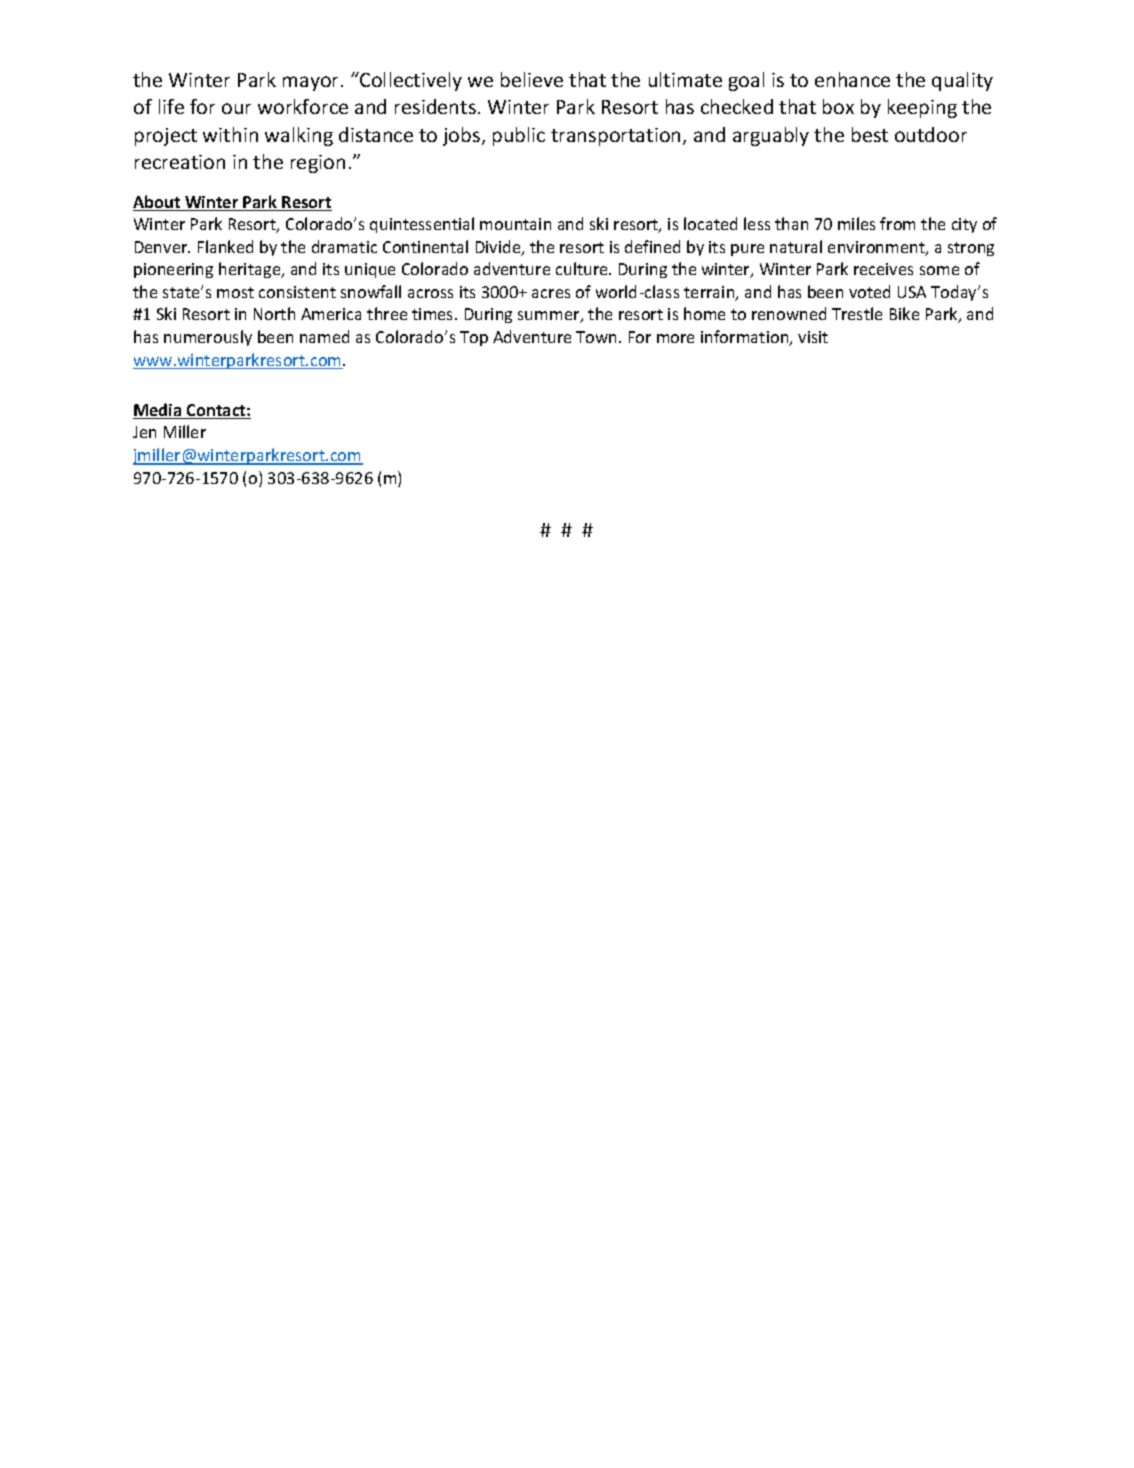  Describe the element at coordinates (158, 411) in the screenshot. I see `Media` at that location.
